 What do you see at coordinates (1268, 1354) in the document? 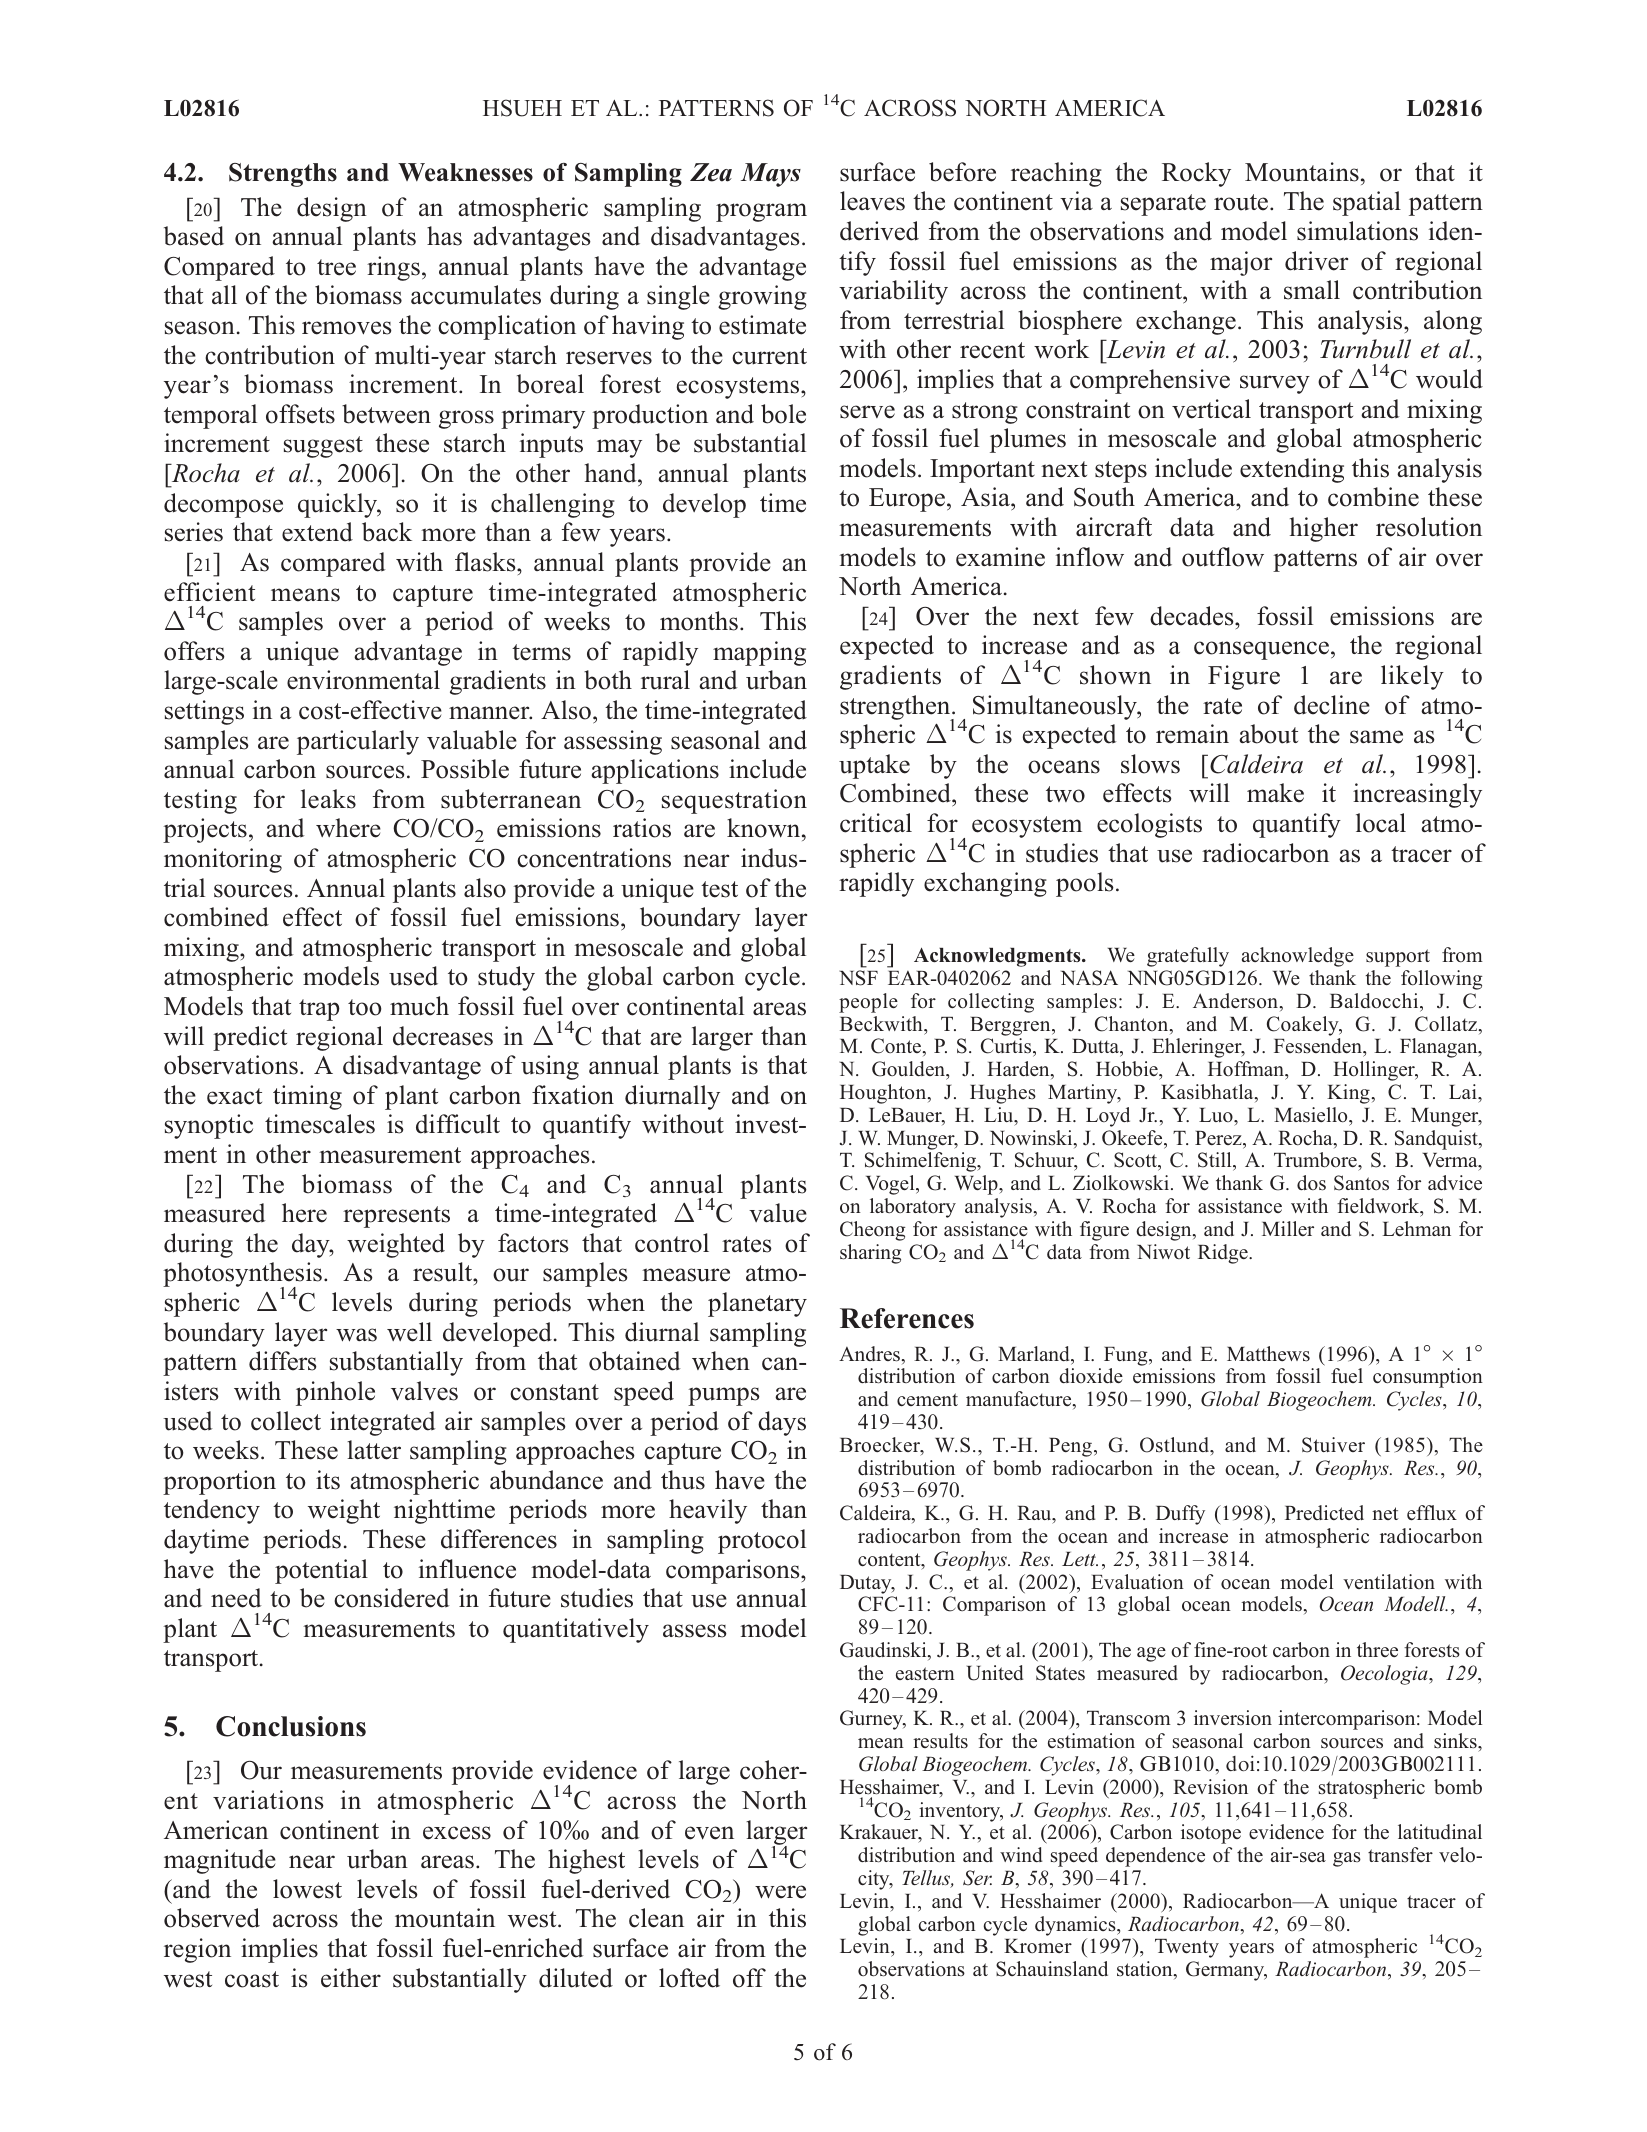
I see `Matthews` at bounding box center [1268, 1354].
